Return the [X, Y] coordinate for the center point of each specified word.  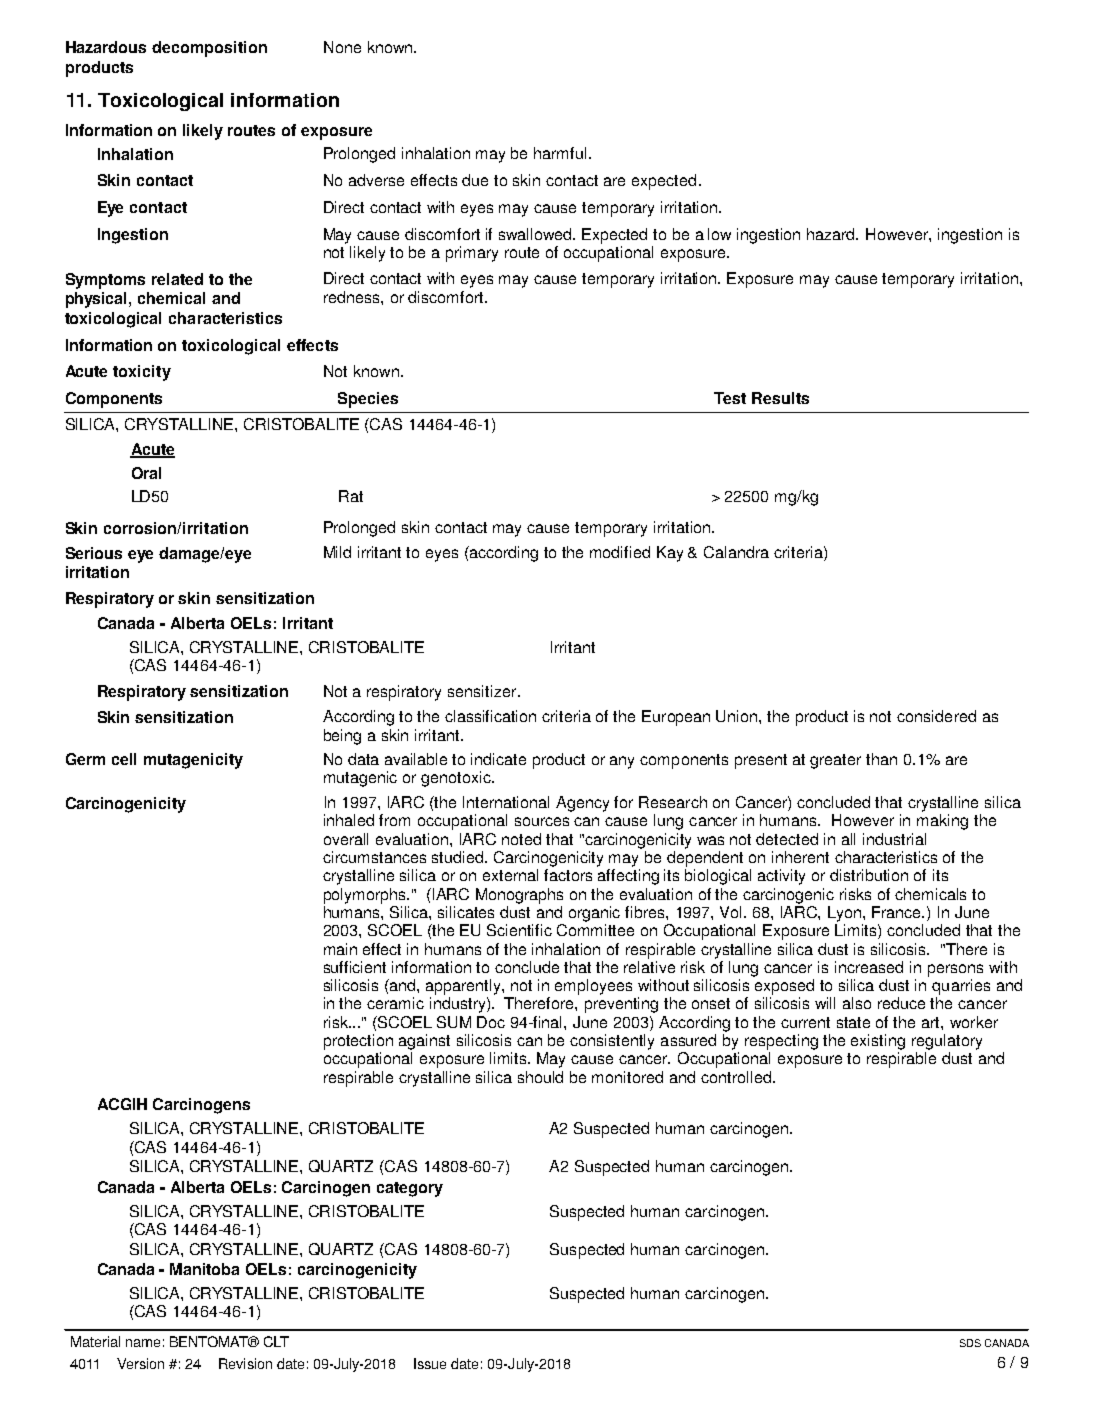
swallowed [536, 234]
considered [936, 716]
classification [490, 716]
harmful [562, 153]
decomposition [209, 49]
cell [124, 759]
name [143, 1343]
